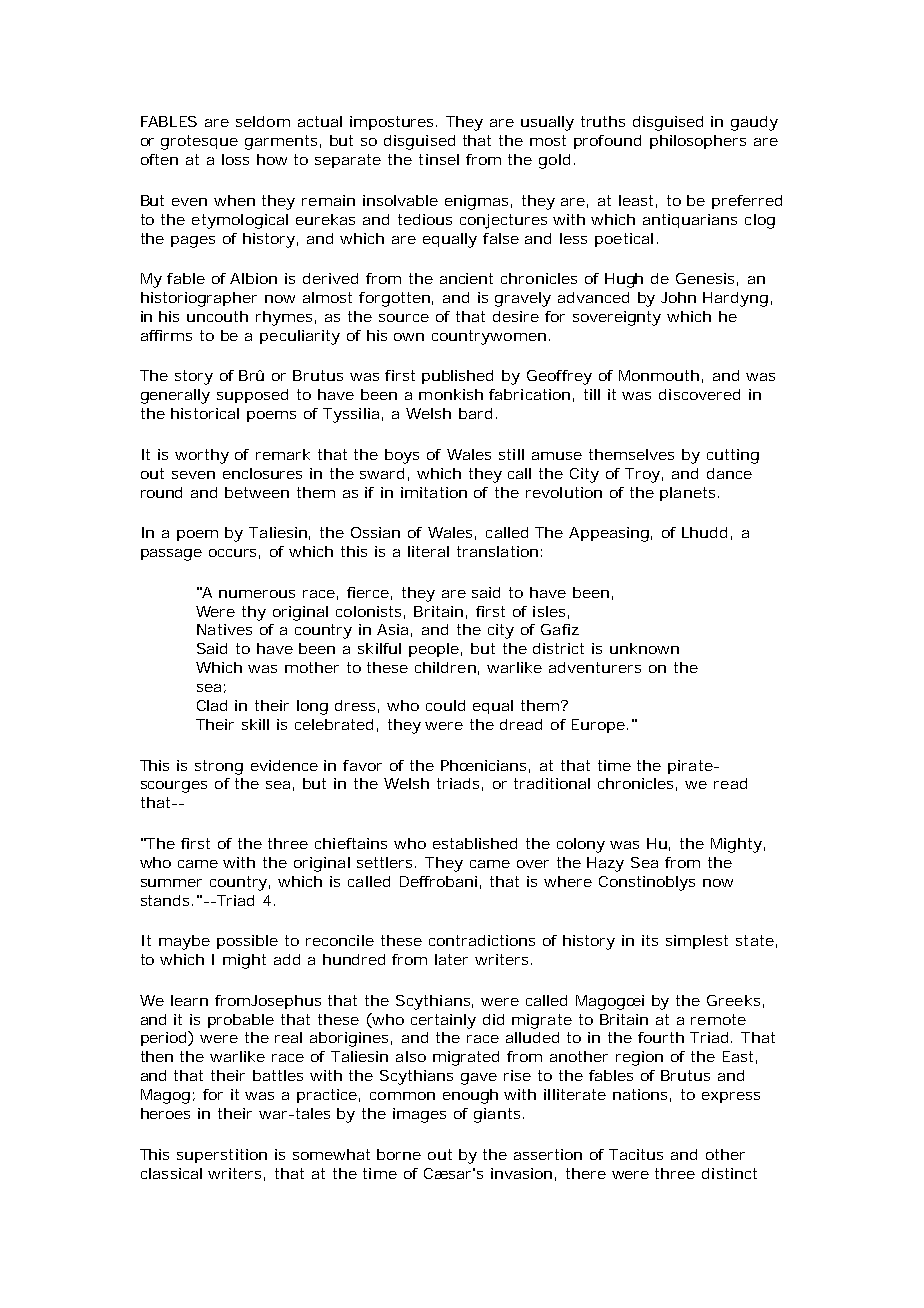 This document has height=1308, width=924. Describe the element at coordinates (222, 1156) in the document. I see `superstition` at that location.
